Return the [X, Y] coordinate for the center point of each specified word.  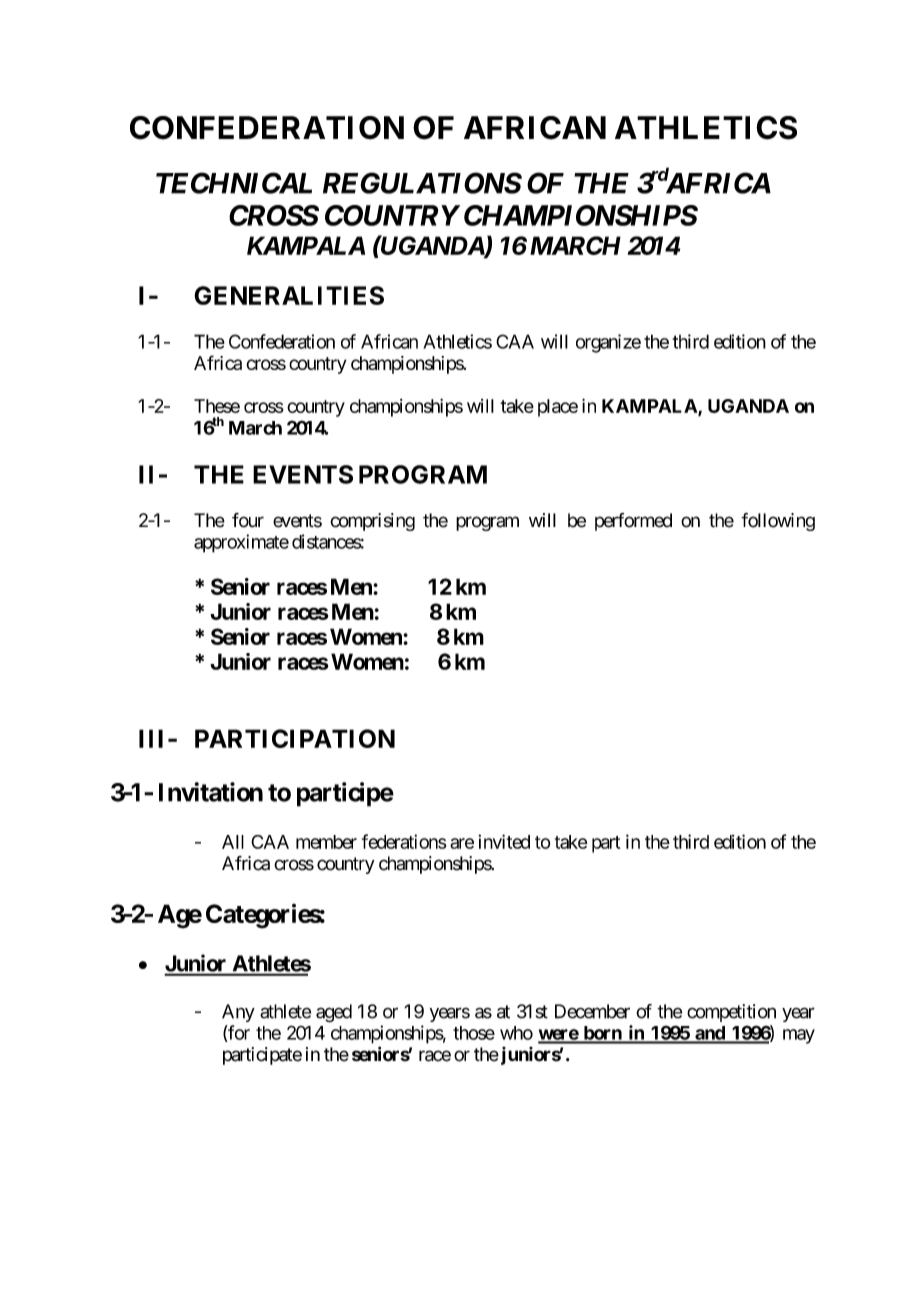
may [799, 1036]
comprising [372, 522]
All [233, 842]
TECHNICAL [234, 183]
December [592, 1011]
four [248, 520]
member [326, 842]
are [462, 843]
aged [334, 1013]
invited [504, 841]
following [778, 522]
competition [731, 1013]
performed [633, 522]
